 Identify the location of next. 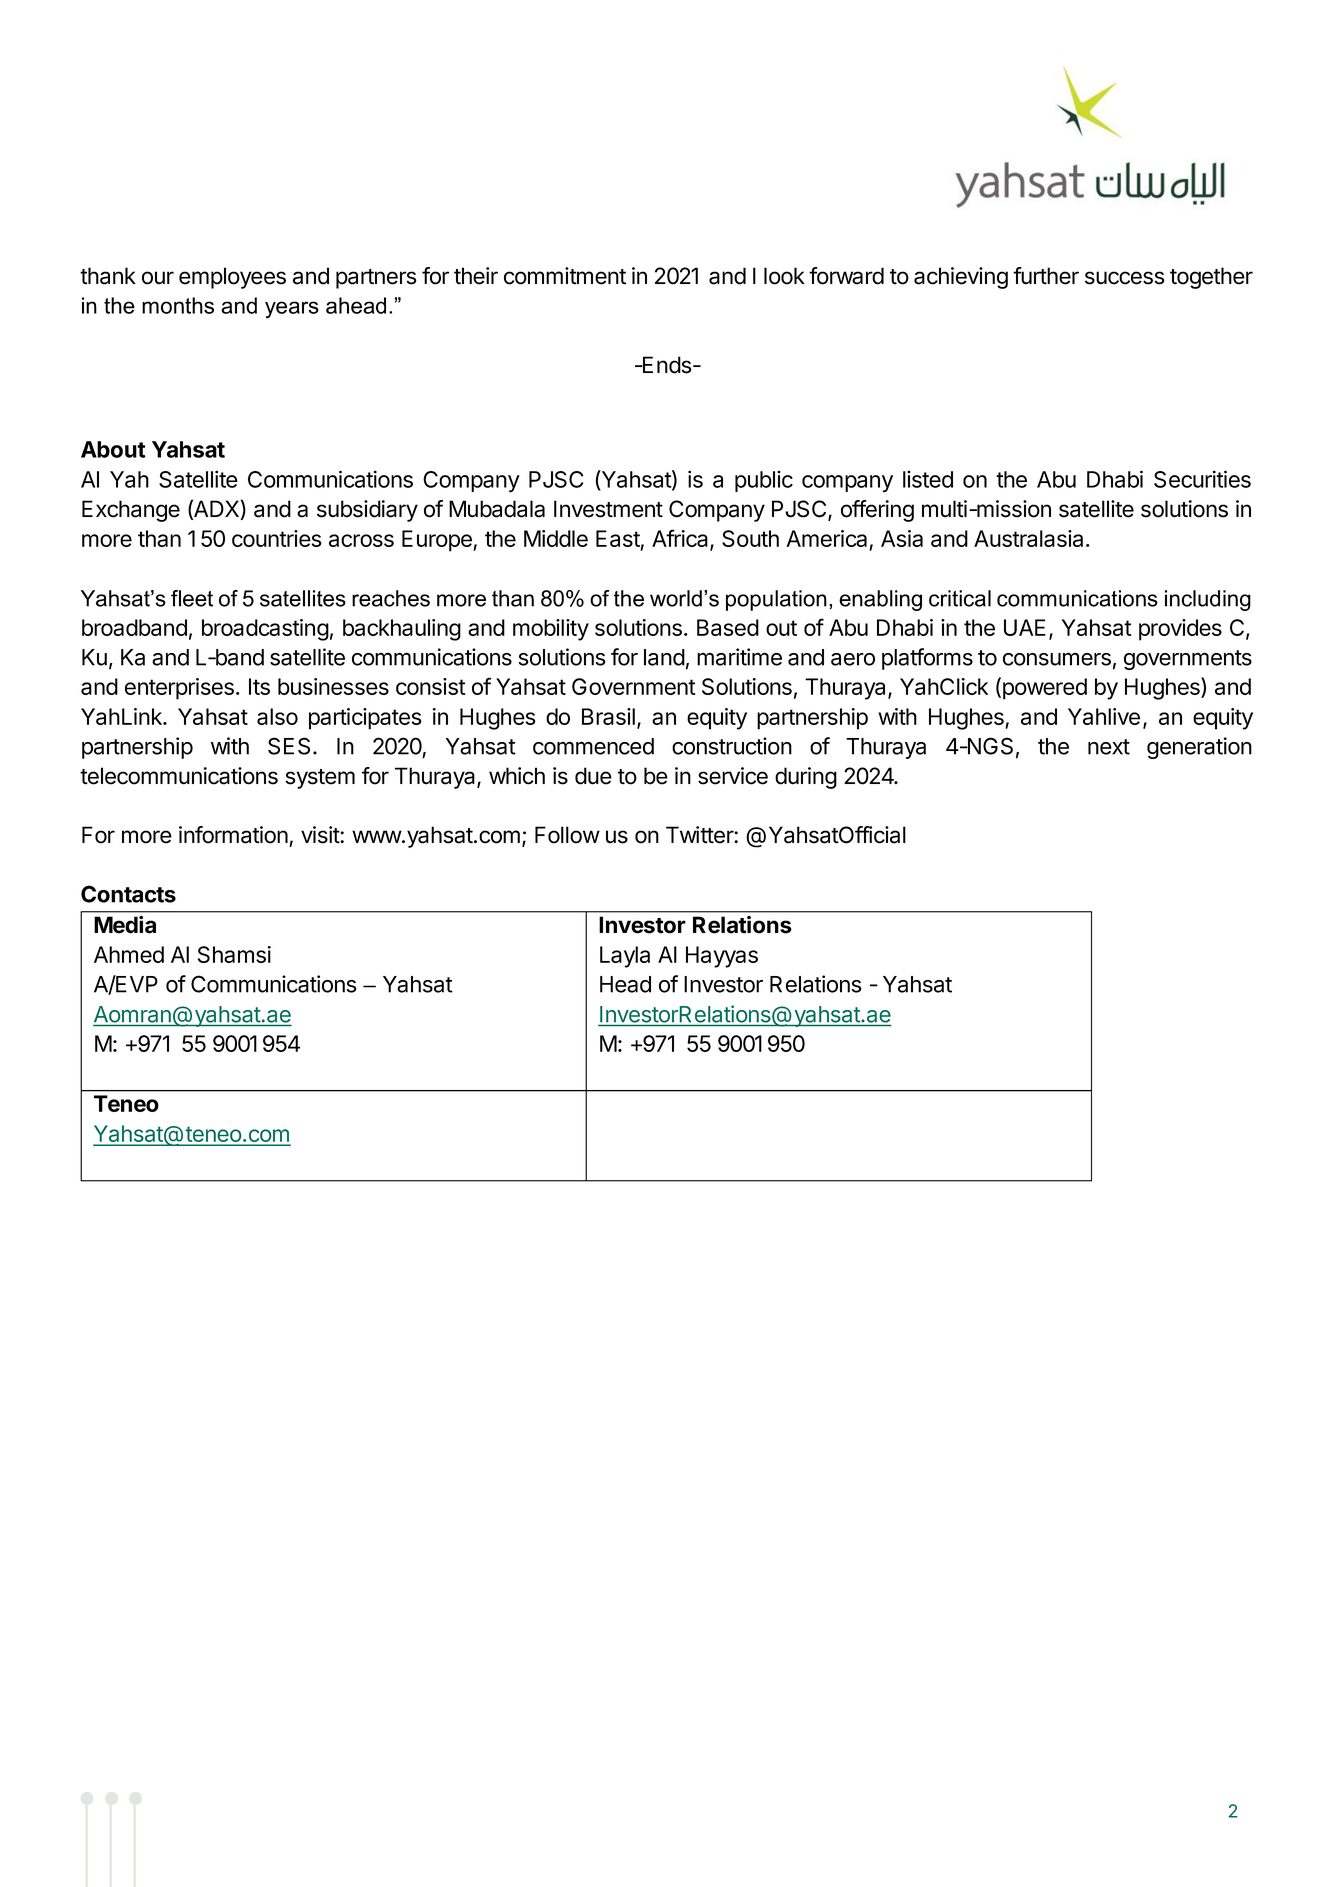
(1109, 747).
